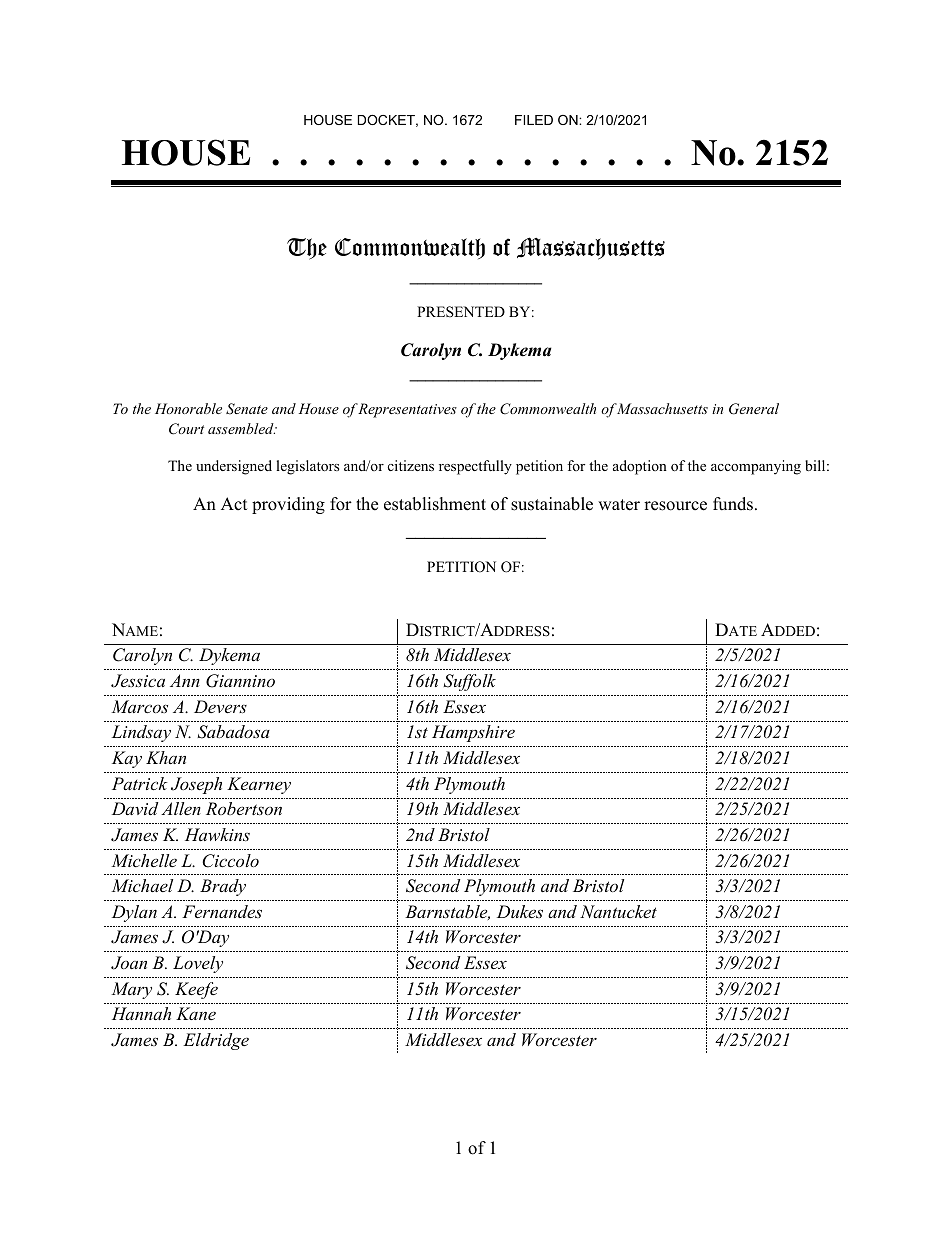 This image has height=1233, width=952. I want to click on FILED, so click(534, 120).
